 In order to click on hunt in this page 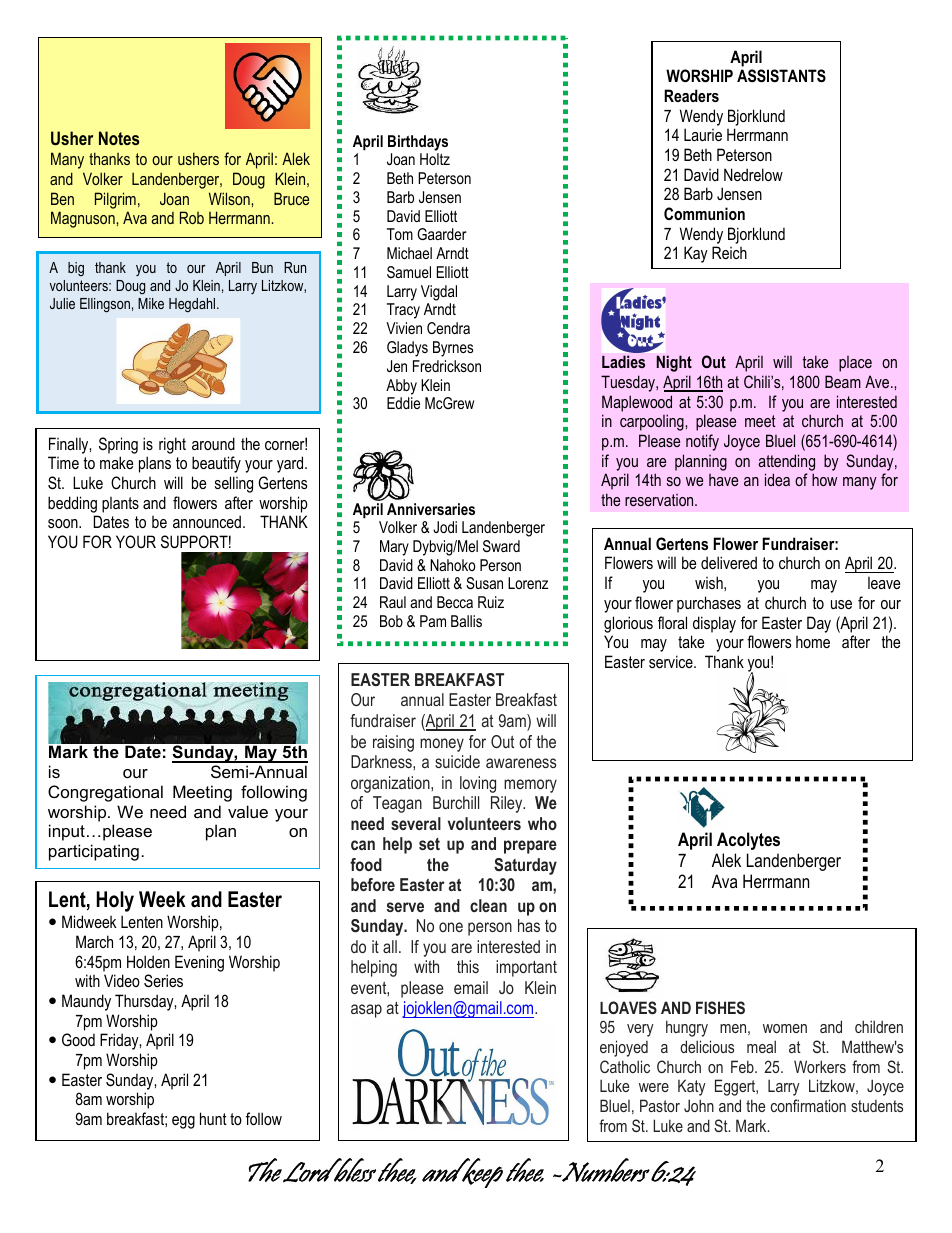, I will do `click(213, 1118)`.
